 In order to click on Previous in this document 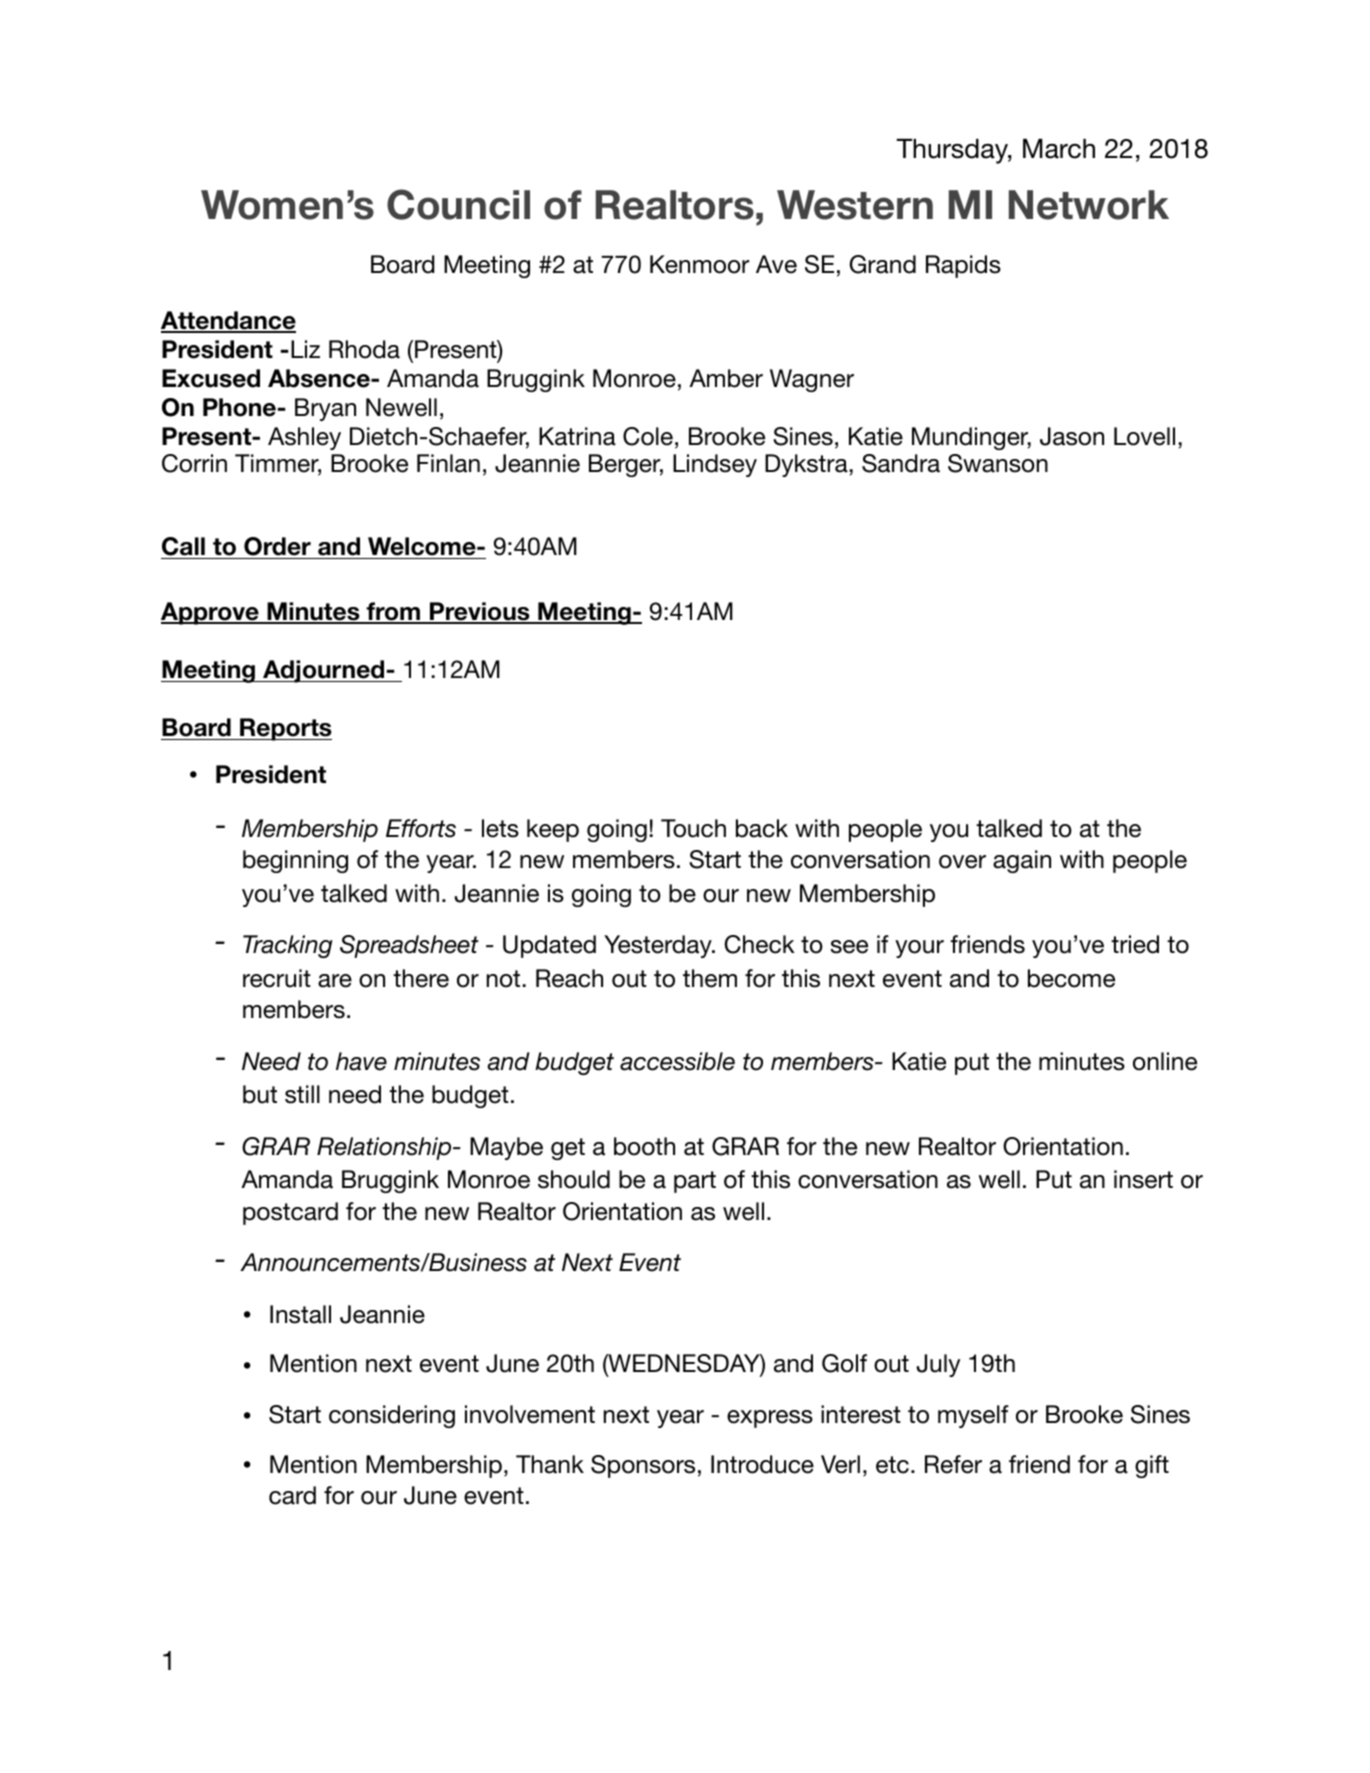, I will do `click(480, 612)`.
